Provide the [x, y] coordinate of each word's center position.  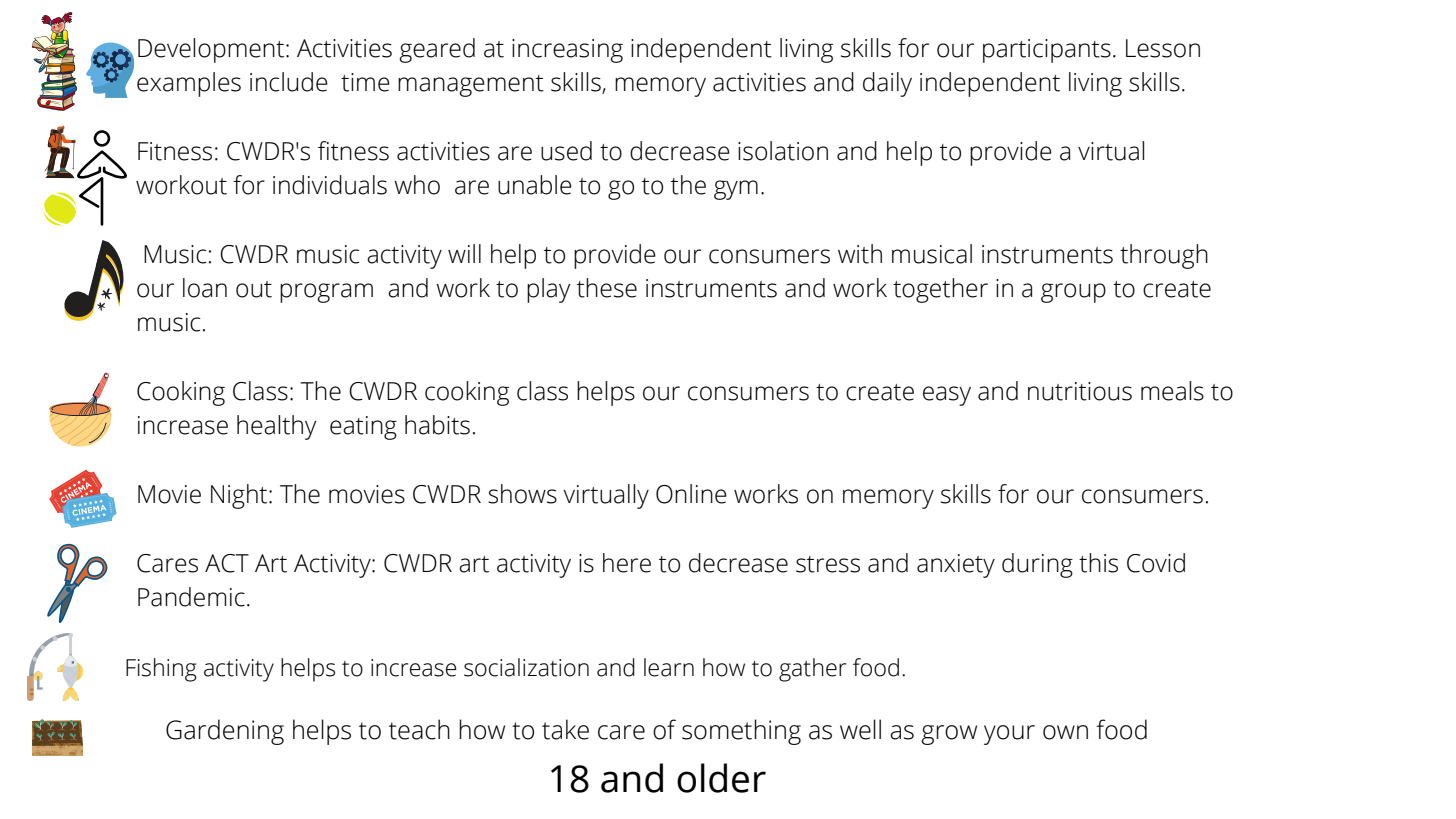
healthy [277, 427]
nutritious [1080, 391]
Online [691, 494]
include [289, 82]
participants [1047, 51]
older [721, 778]
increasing [567, 51]
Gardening [225, 732]
